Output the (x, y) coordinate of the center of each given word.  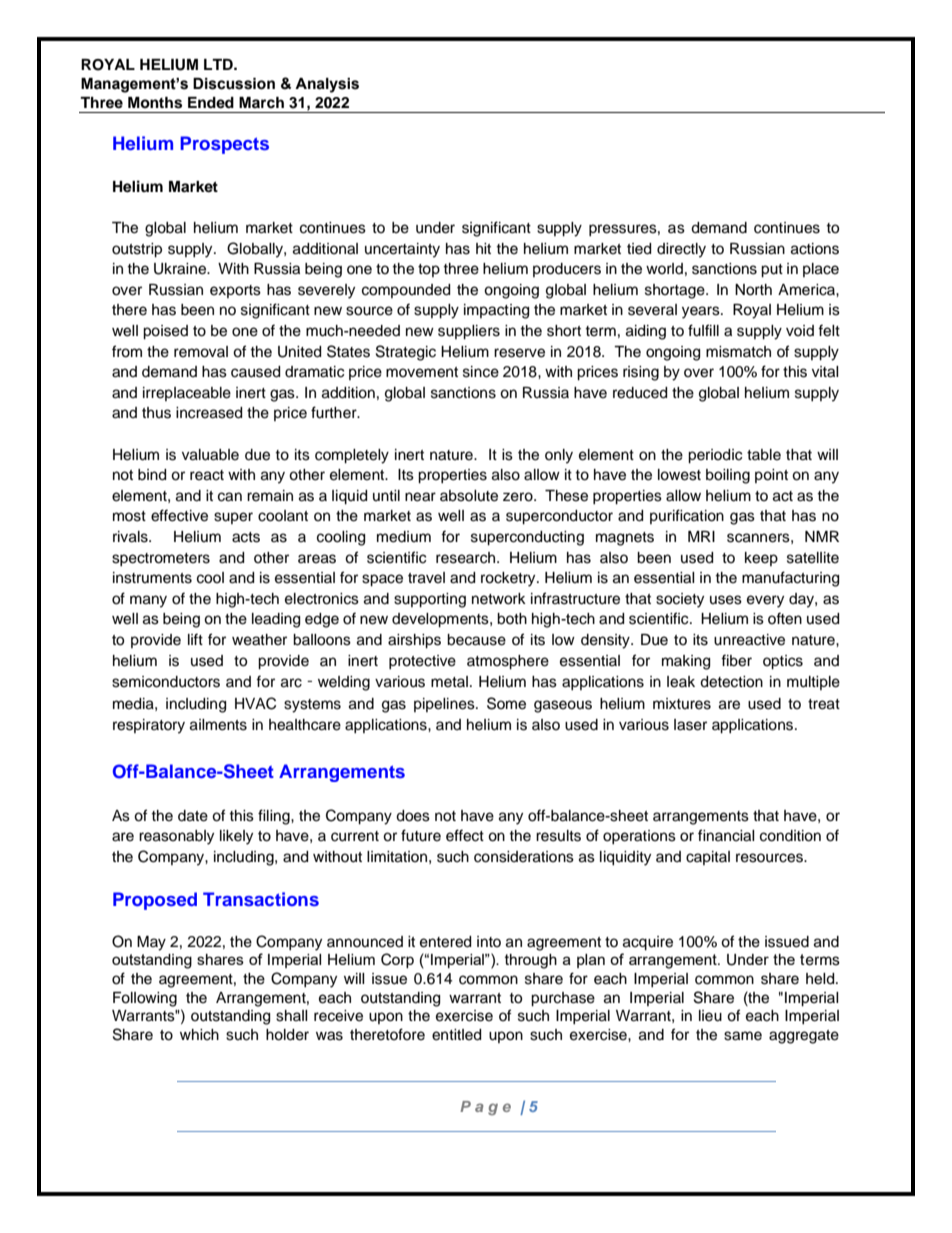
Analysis (327, 85)
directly (681, 250)
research (467, 558)
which (199, 1035)
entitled (456, 1035)
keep (761, 559)
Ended (211, 102)
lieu (710, 1016)
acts (246, 537)
